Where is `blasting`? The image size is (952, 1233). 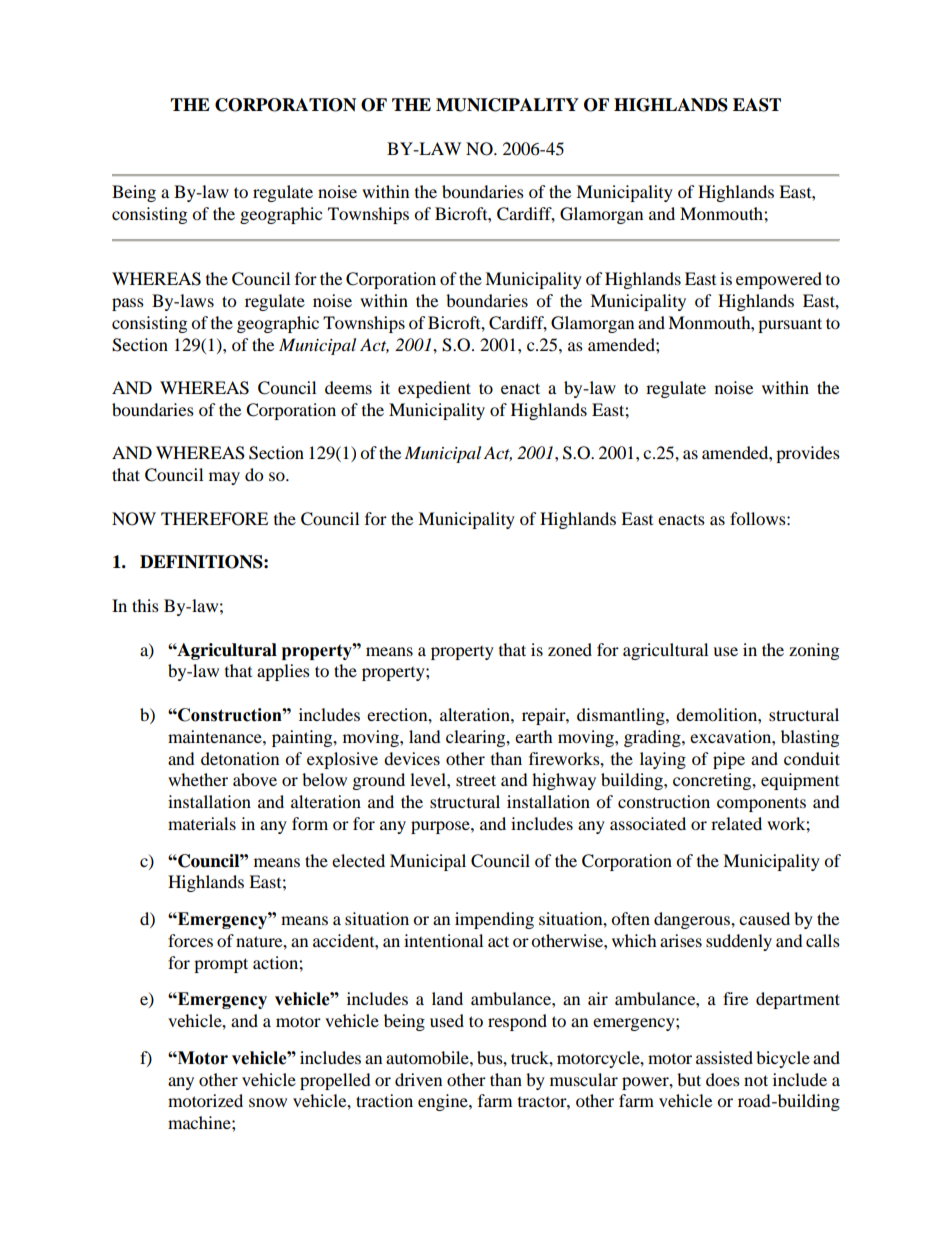 blasting is located at coordinates (810, 738).
